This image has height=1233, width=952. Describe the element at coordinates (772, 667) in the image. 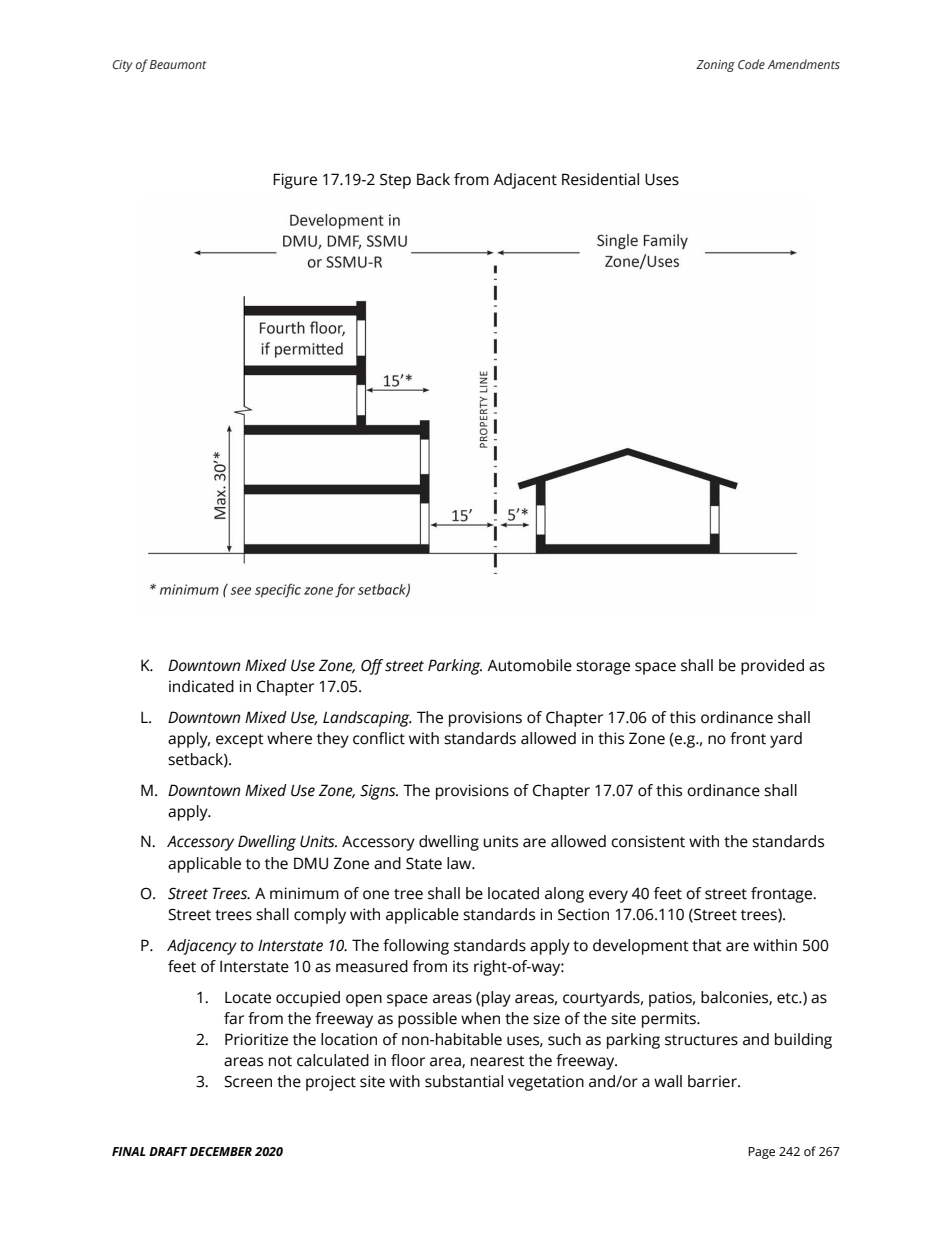

I see `provided` at that location.
